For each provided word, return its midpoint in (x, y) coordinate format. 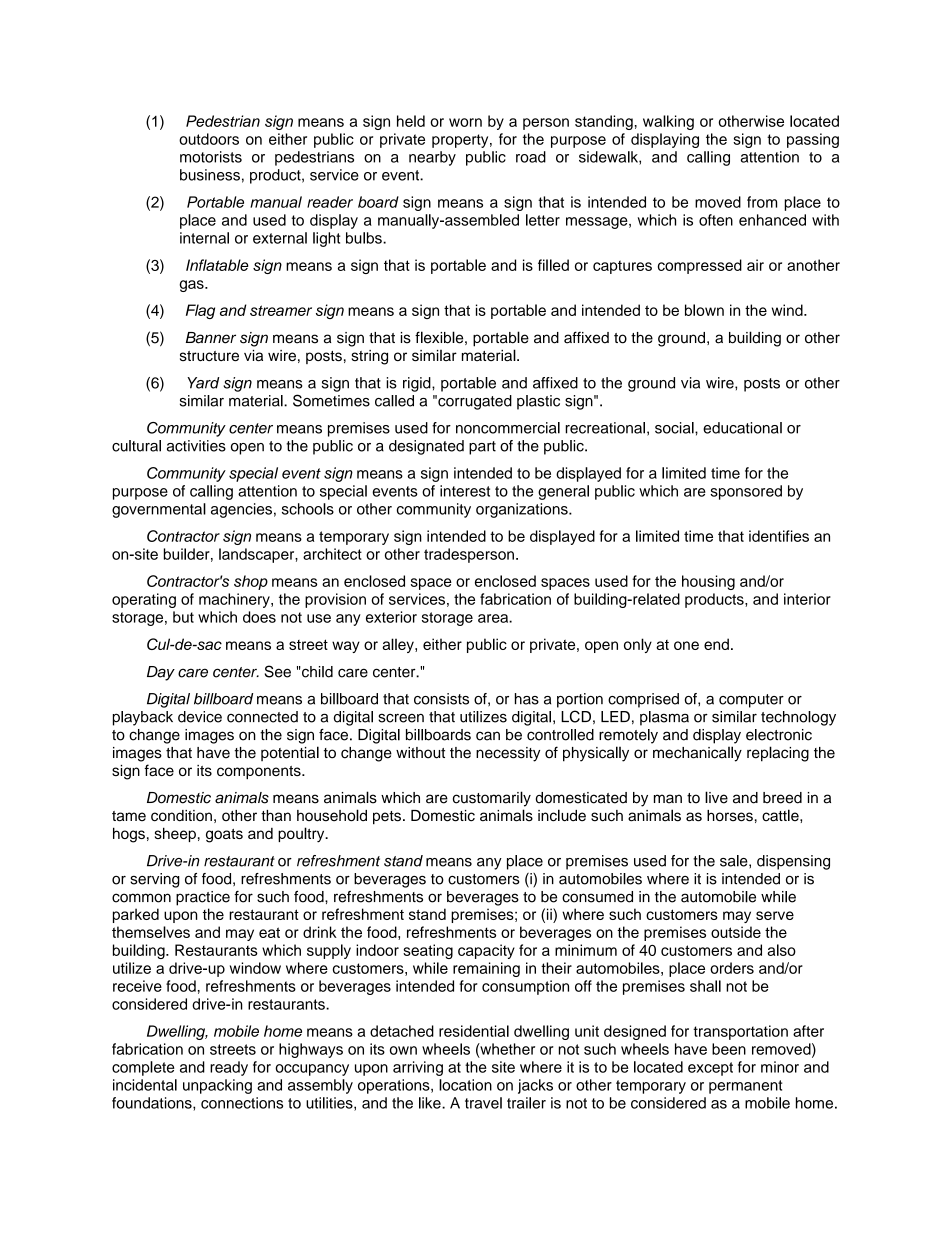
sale (735, 861)
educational (742, 428)
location (465, 1085)
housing (708, 582)
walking (668, 122)
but (183, 617)
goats (224, 836)
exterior (391, 617)
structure (209, 356)
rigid (418, 384)
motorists (211, 157)
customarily (492, 799)
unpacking (217, 1086)
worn (465, 122)
